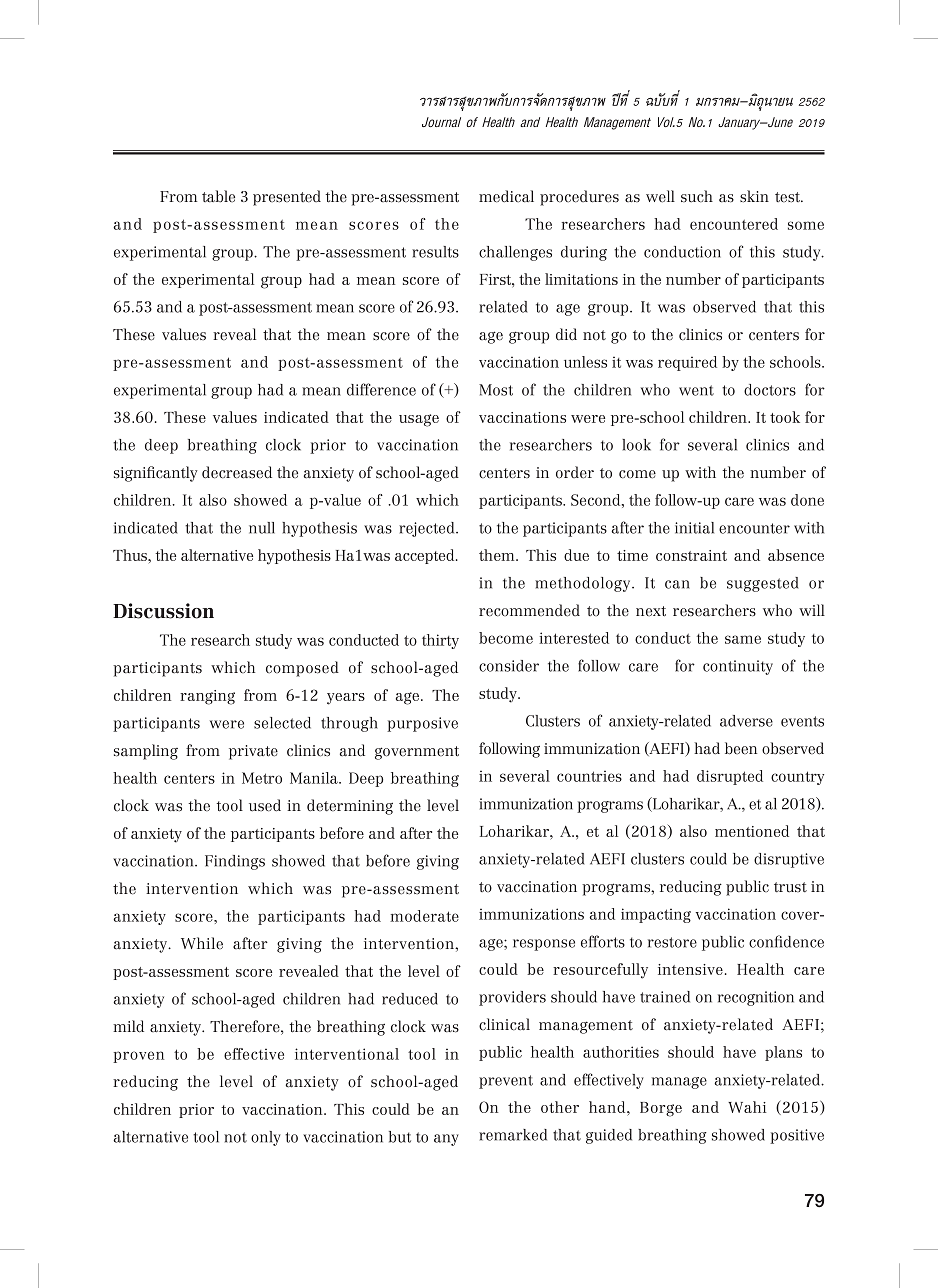 This screenshot has width=938, height=1288. What do you see at coordinates (417, 753) in the screenshot?
I see `government` at bounding box center [417, 753].
